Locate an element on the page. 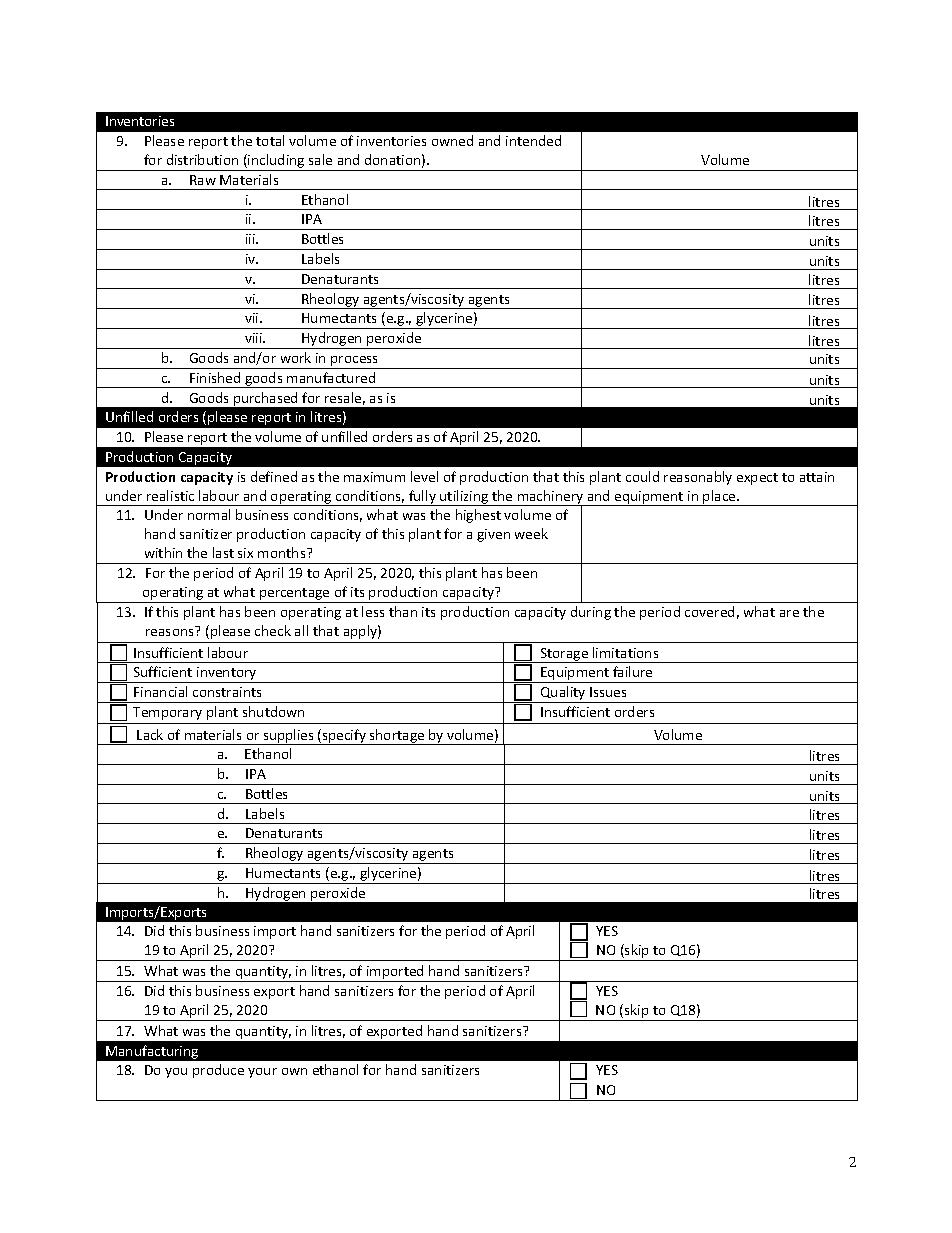  expect is located at coordinates (757, 479).
